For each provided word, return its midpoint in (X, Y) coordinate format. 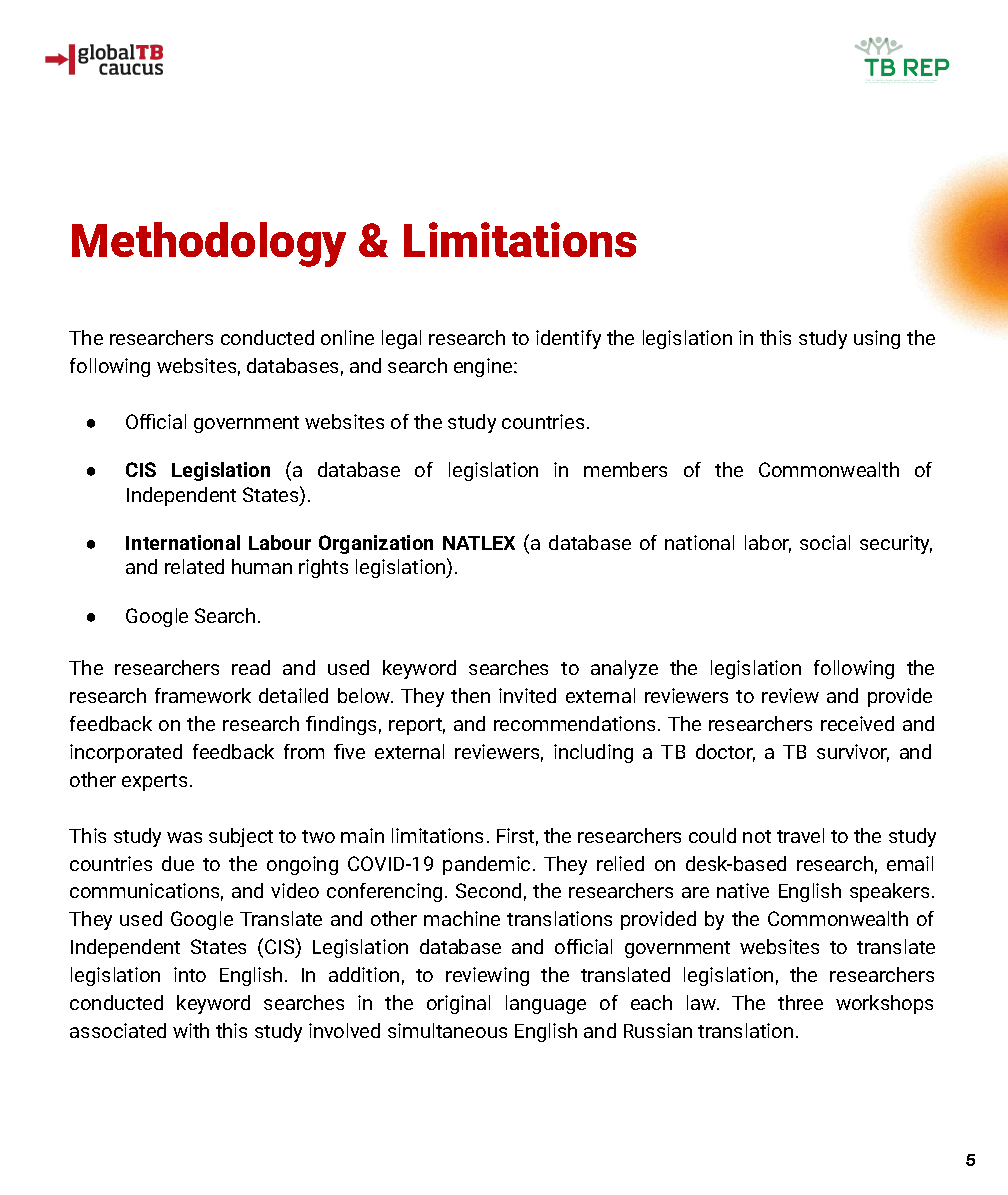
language (546, 1004)
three (800, 1002)
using (877, 339)
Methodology (209, 244)
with (191, 1030)
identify (568, 339)
